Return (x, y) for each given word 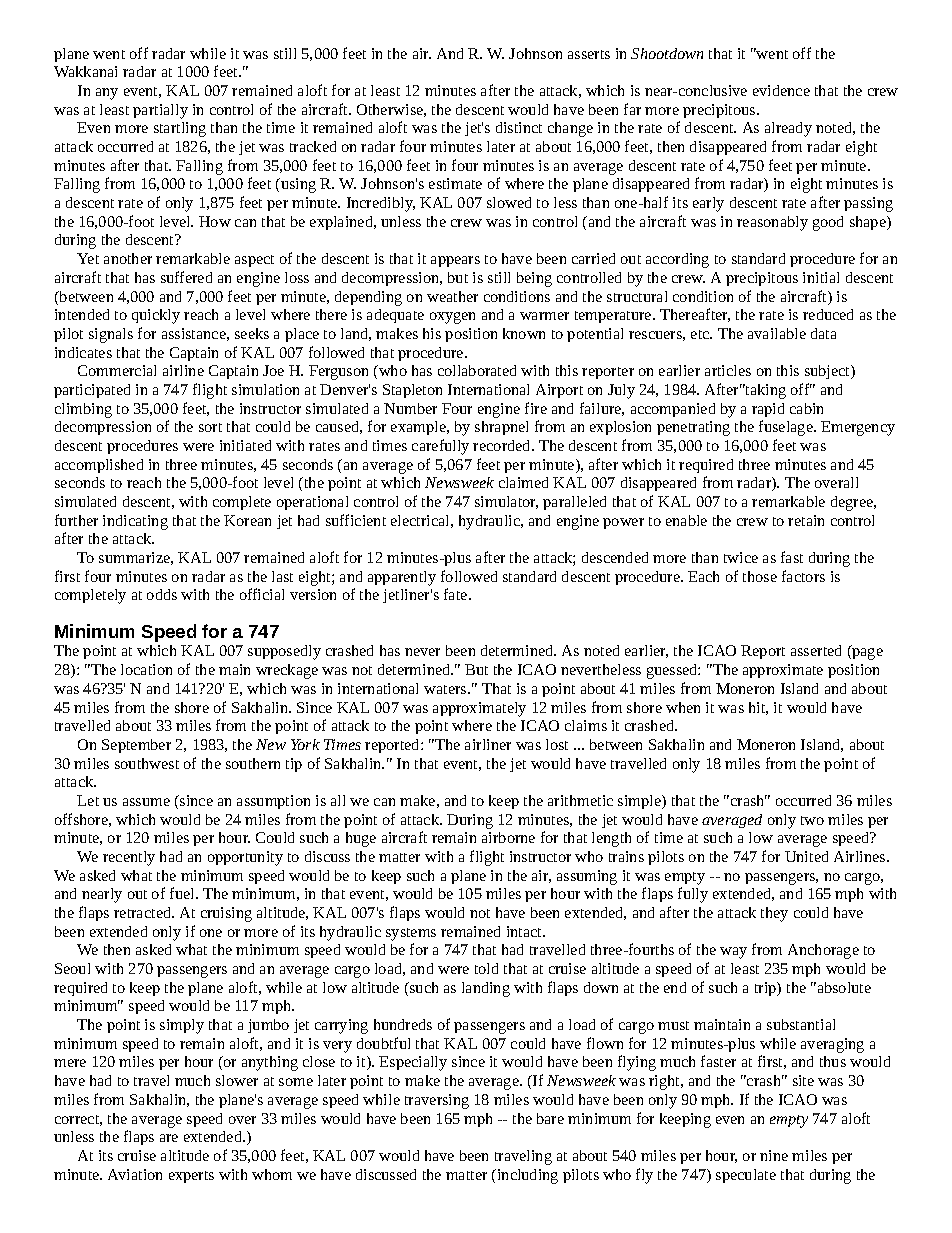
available (777, 333)
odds (162, 594)
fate (457, 594)
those (760, 576)
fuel (183, 893)
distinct (519, 127)
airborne (508, 837)
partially (160, 111)
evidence (781, 90)
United (806, 856)
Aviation (135, 1174)
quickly (156, 316)
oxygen (452, 318)
